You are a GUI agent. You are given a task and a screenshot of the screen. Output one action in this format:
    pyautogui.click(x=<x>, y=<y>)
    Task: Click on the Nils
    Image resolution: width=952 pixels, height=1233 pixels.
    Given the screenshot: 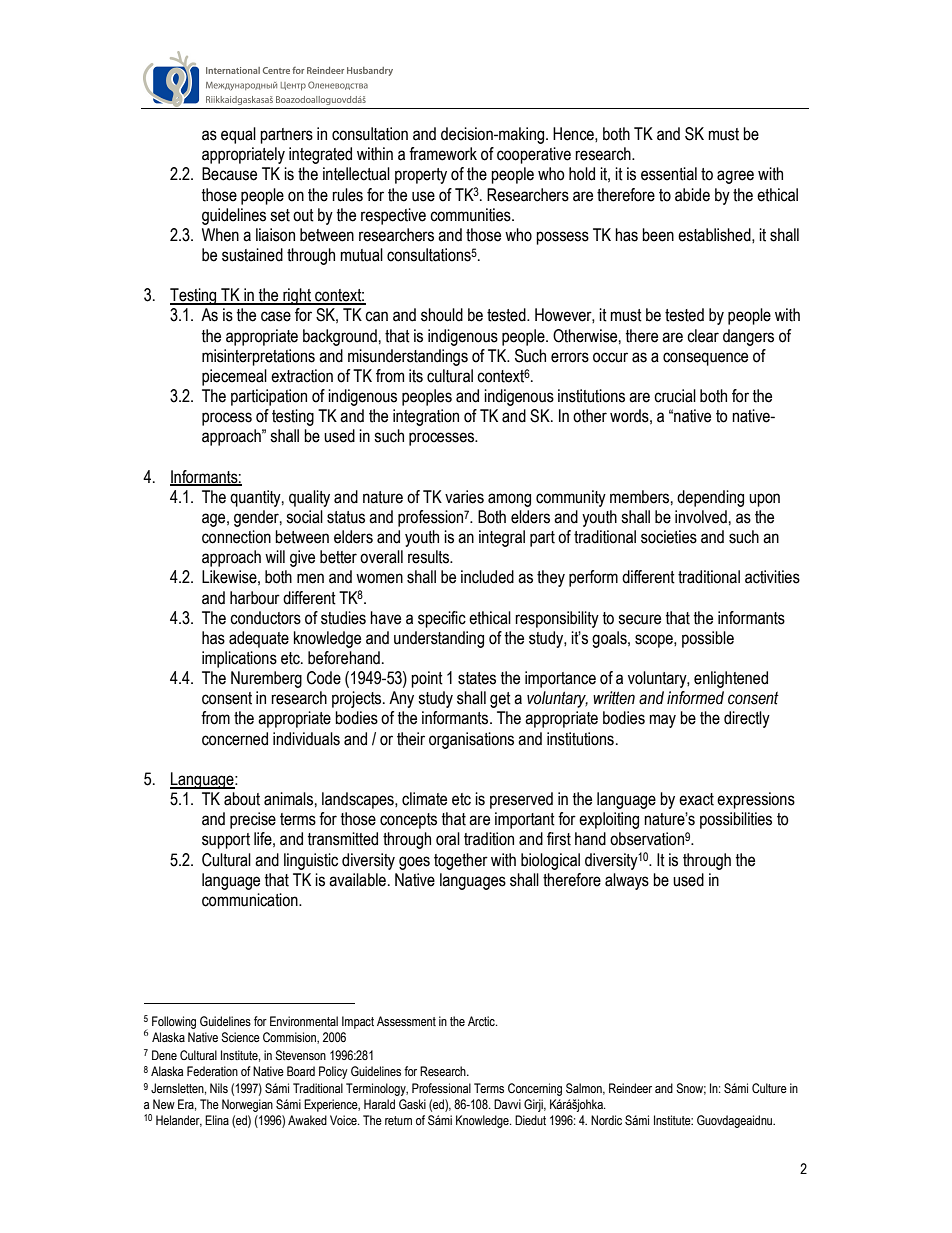 What is the action you would take?
    pyautogui.click(x=219, y=1088)
